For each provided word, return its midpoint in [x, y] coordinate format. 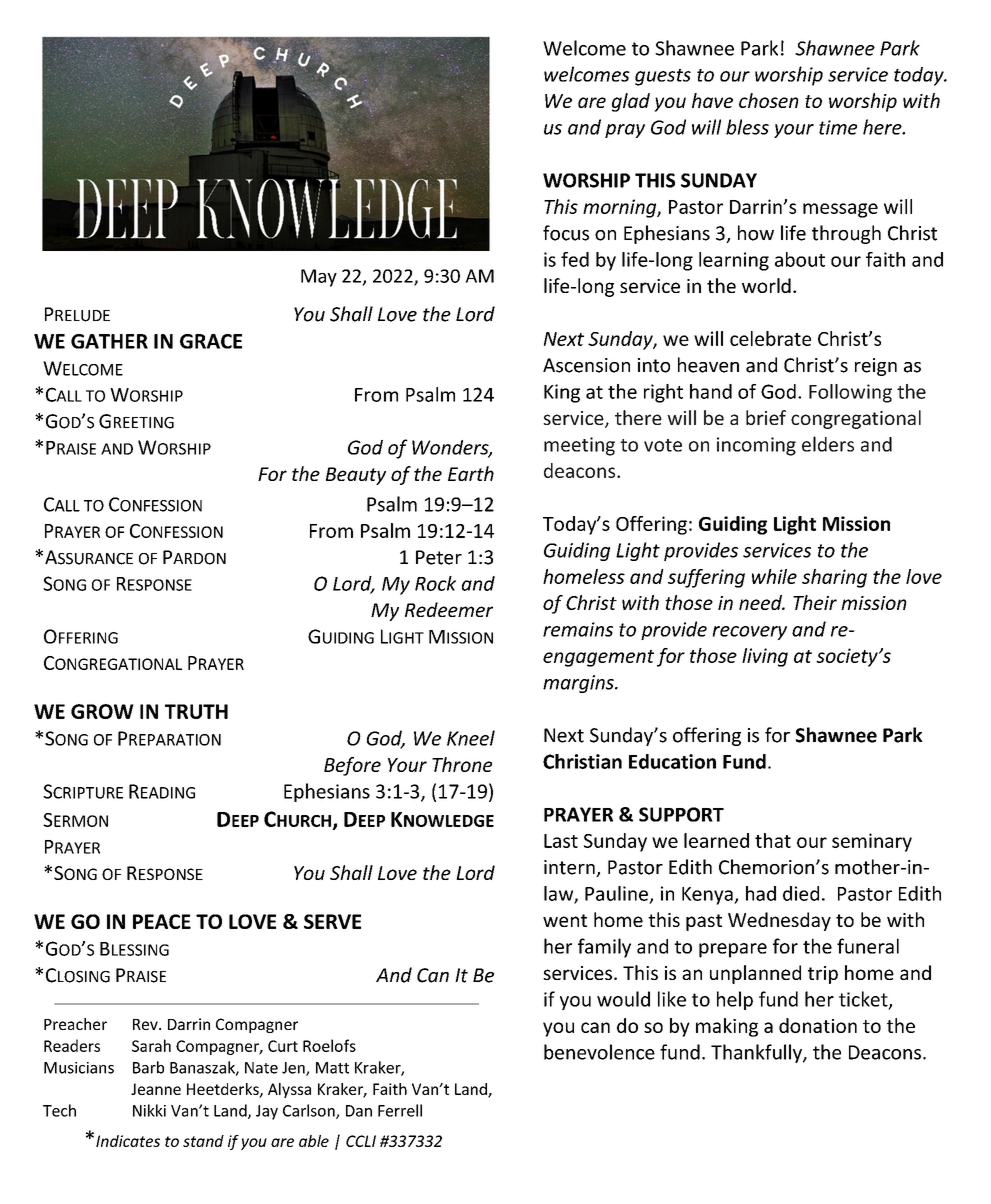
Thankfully [757, 1053]
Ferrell [400, 1110]
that [773, 840]
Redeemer [449, 609]
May [319, 278]
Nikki [149, 1110]
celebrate [770, 338]
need [761, 602]
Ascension [586, 365]
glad [631, 102]
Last [561, 841]
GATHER [109, 341]
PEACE [162, 921]
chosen [769, 100]
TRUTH [196, 711]
